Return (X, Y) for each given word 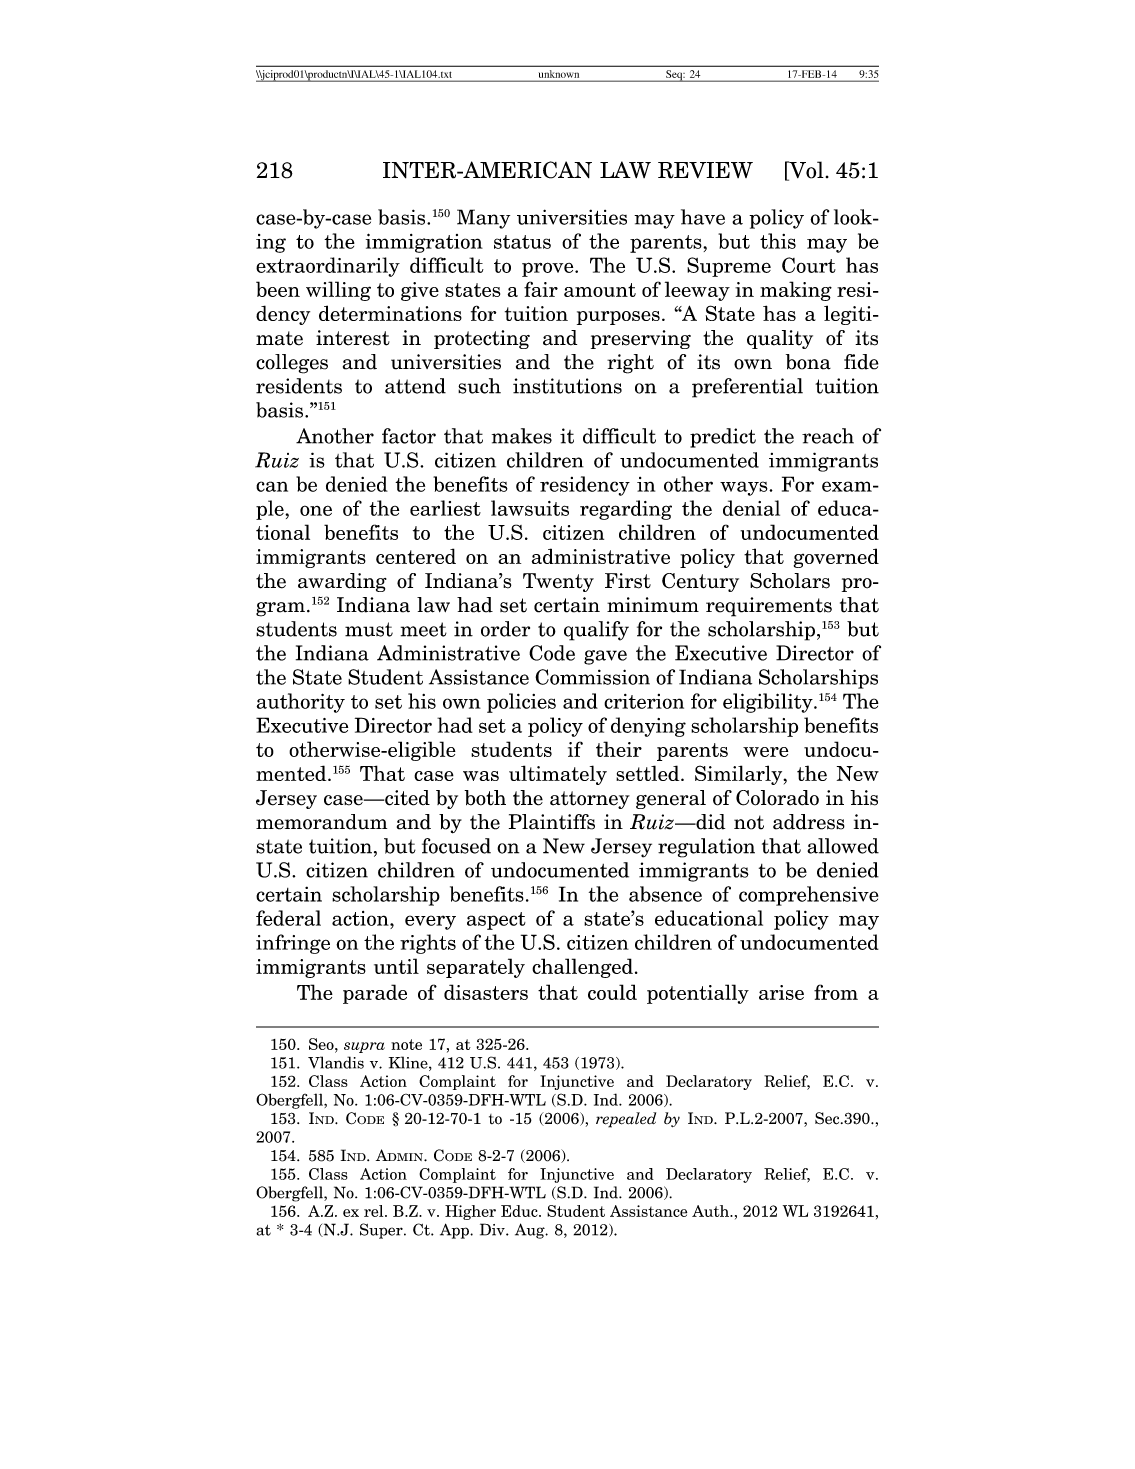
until (396, 966)
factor (409, 436)
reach (828, 436)
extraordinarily (328, 267)
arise (781, 992)
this (778, 241)
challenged (582, 968)
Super (382, 1231)
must (369, 629)
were (765, 752)
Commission (592, 677)
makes (522, 436)
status (522, 242)
